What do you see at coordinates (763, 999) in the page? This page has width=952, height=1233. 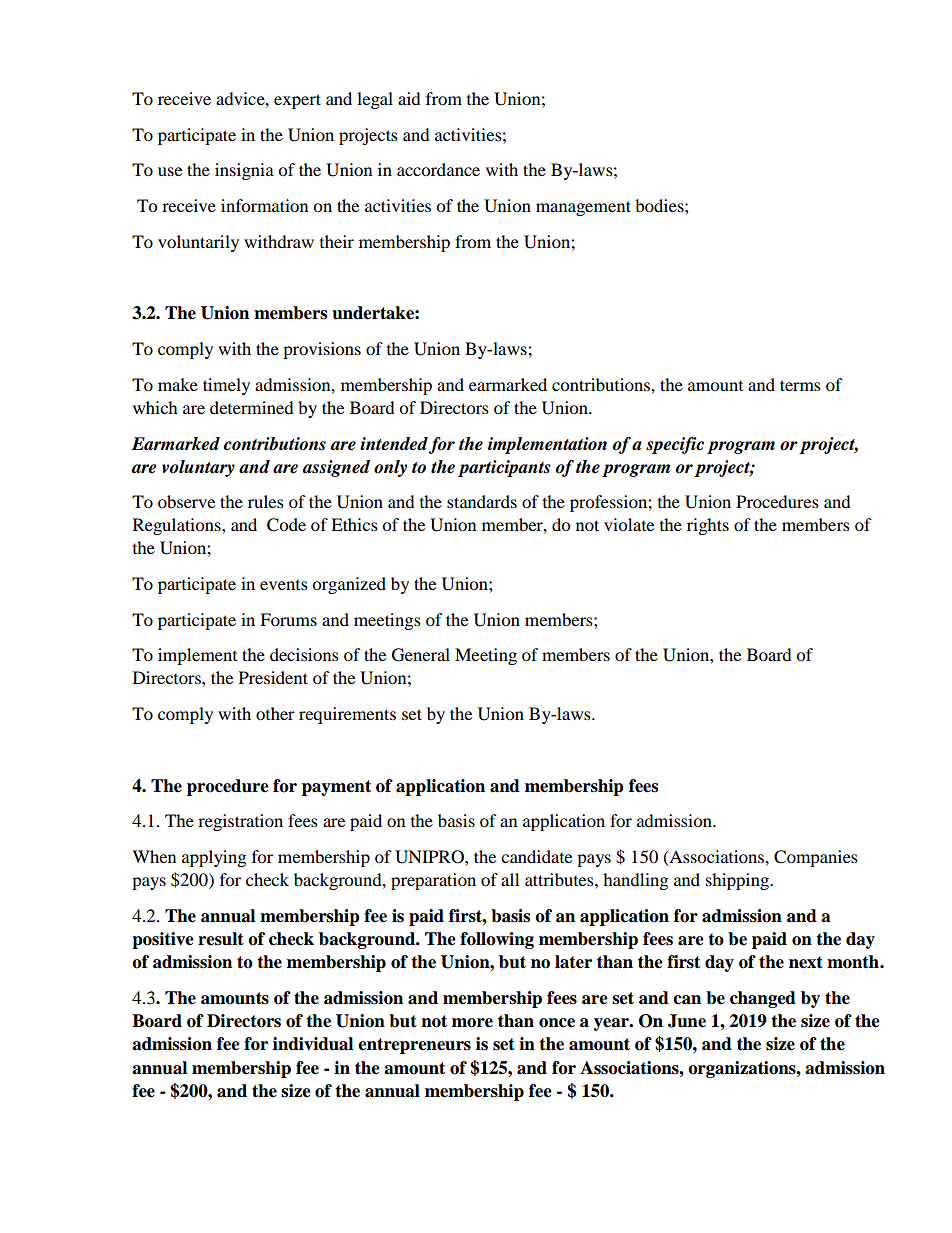 I see `changed` at bounding box center [763, 999].
